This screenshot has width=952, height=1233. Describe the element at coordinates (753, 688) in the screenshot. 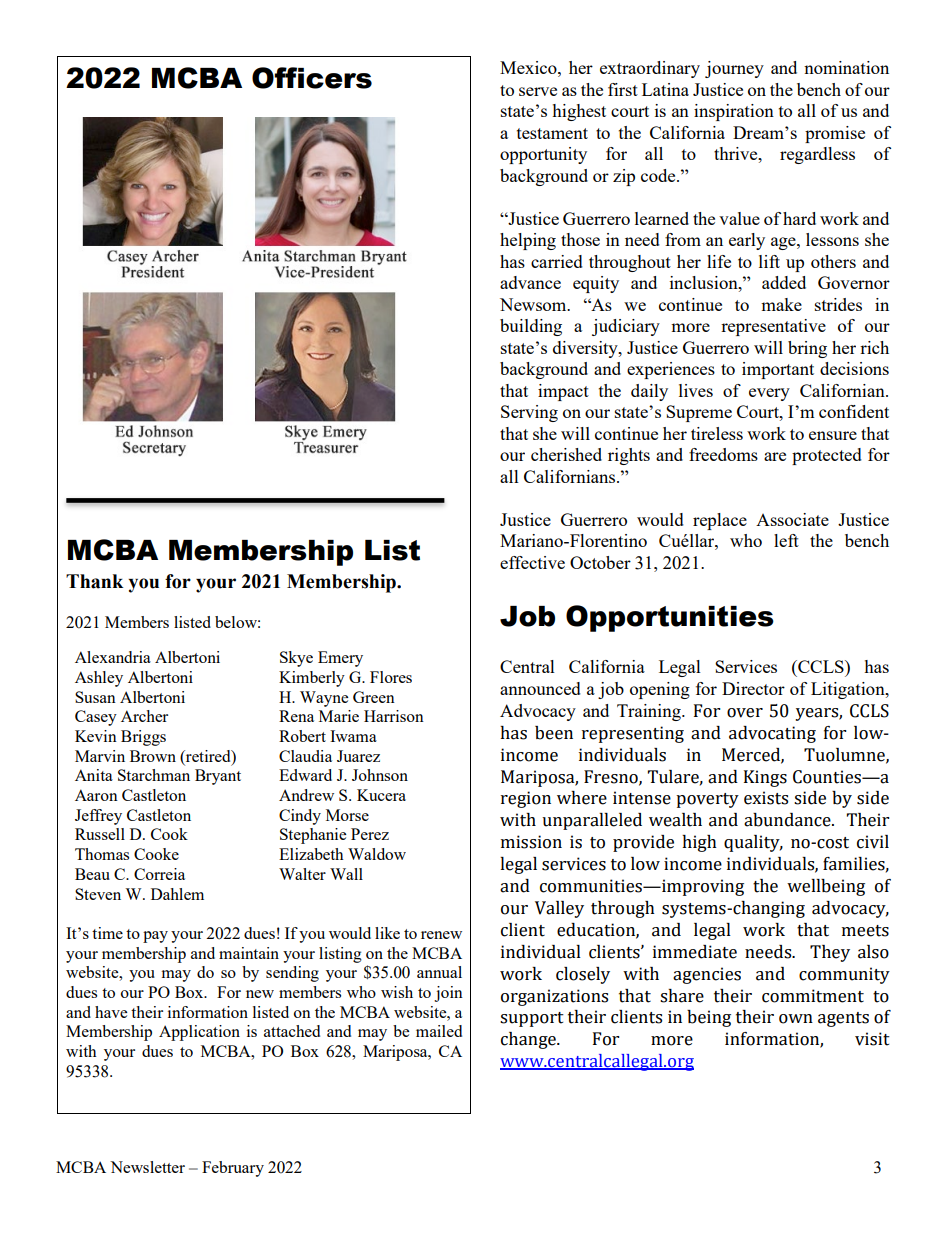

I see `Director` at that location.
